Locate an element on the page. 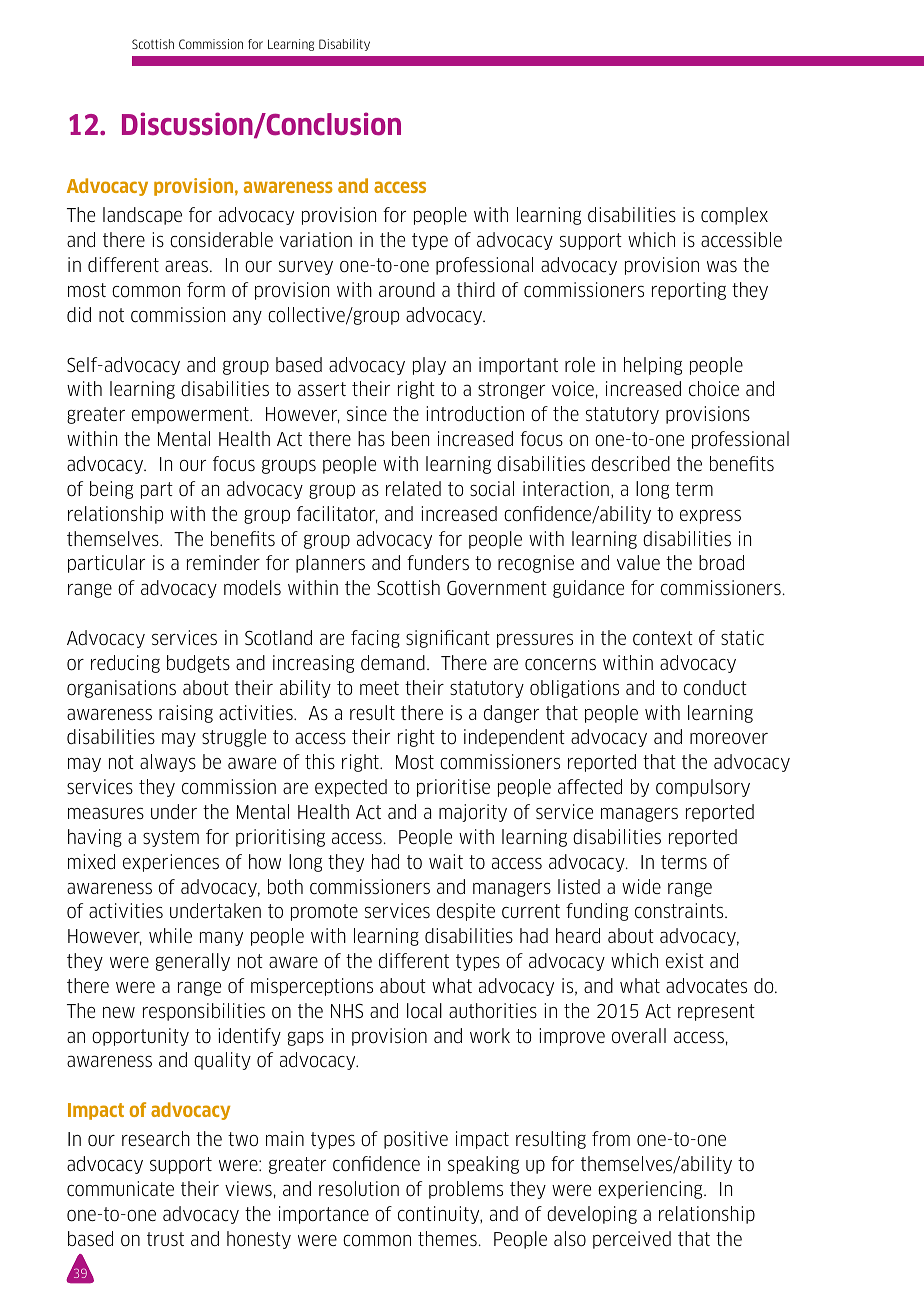 This page has width=924, height=1308. exist is located at coordinates (685, 961).
